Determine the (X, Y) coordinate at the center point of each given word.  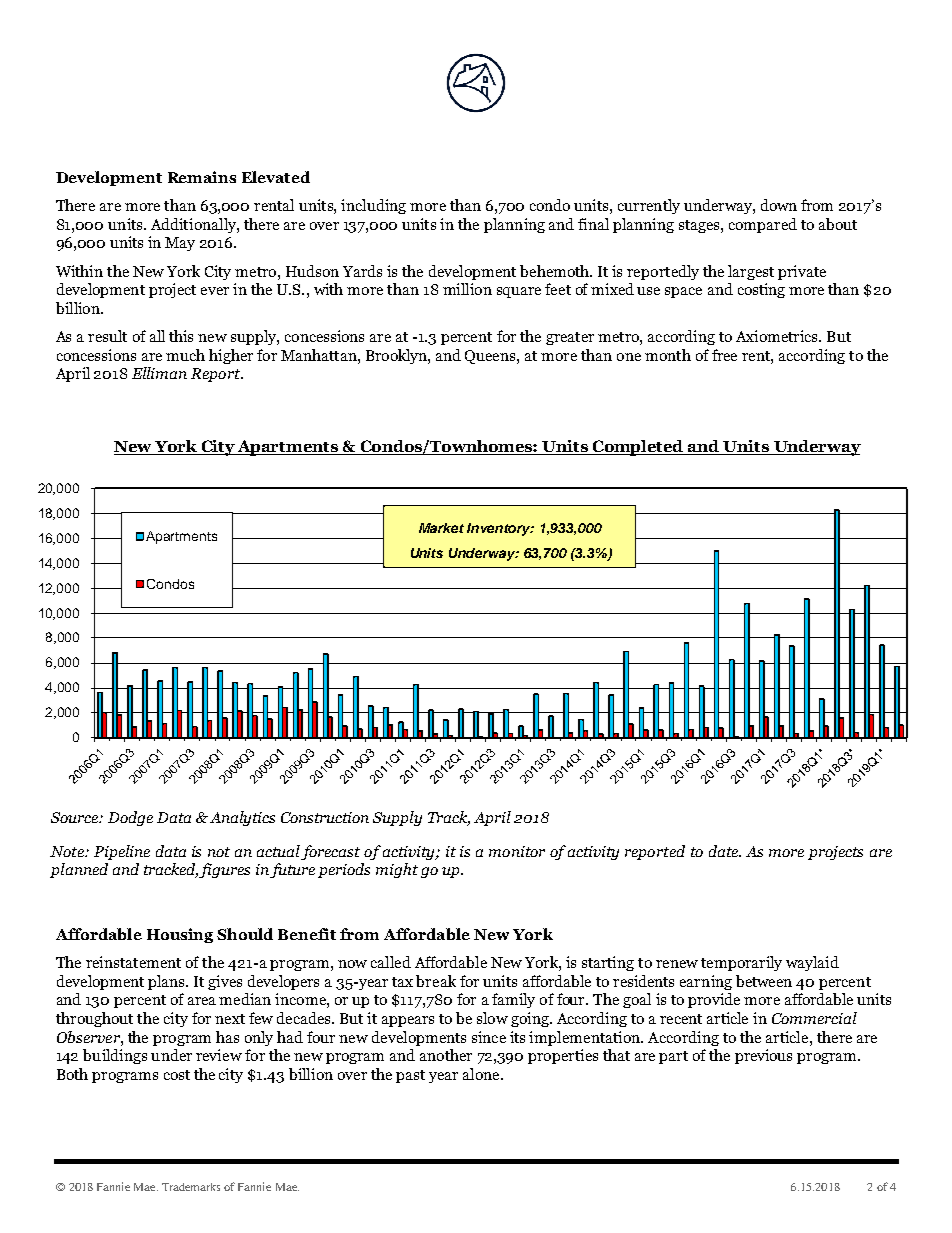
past (410, 1076)
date (725, 851)
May (180, 244)
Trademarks (191, 1187)
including (373, 206)
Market (441, 528)
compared (763, 225)
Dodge (130, 818)
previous (763, 1056)
